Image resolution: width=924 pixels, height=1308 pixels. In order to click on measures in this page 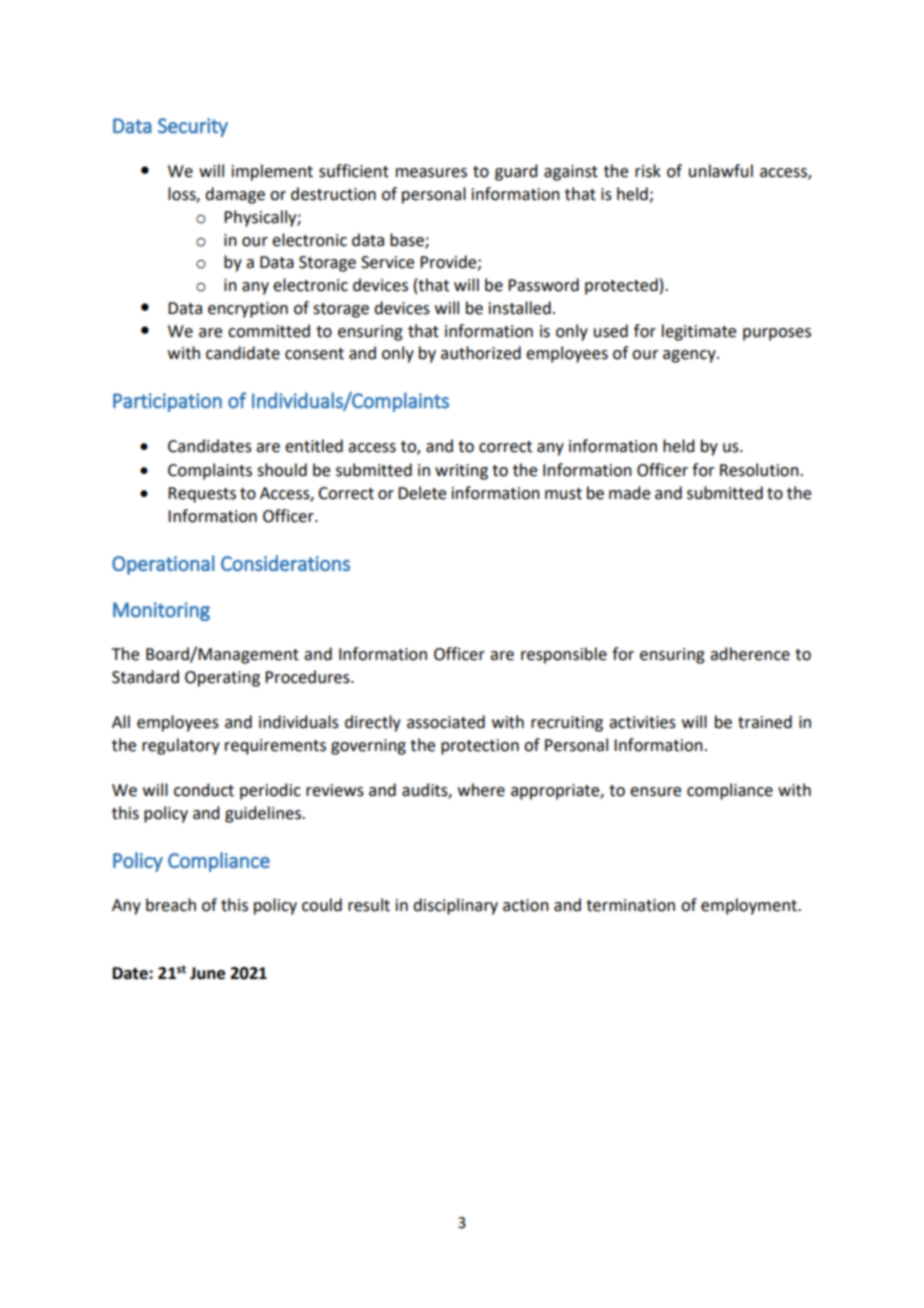, I will do `click(431, 173)`.
